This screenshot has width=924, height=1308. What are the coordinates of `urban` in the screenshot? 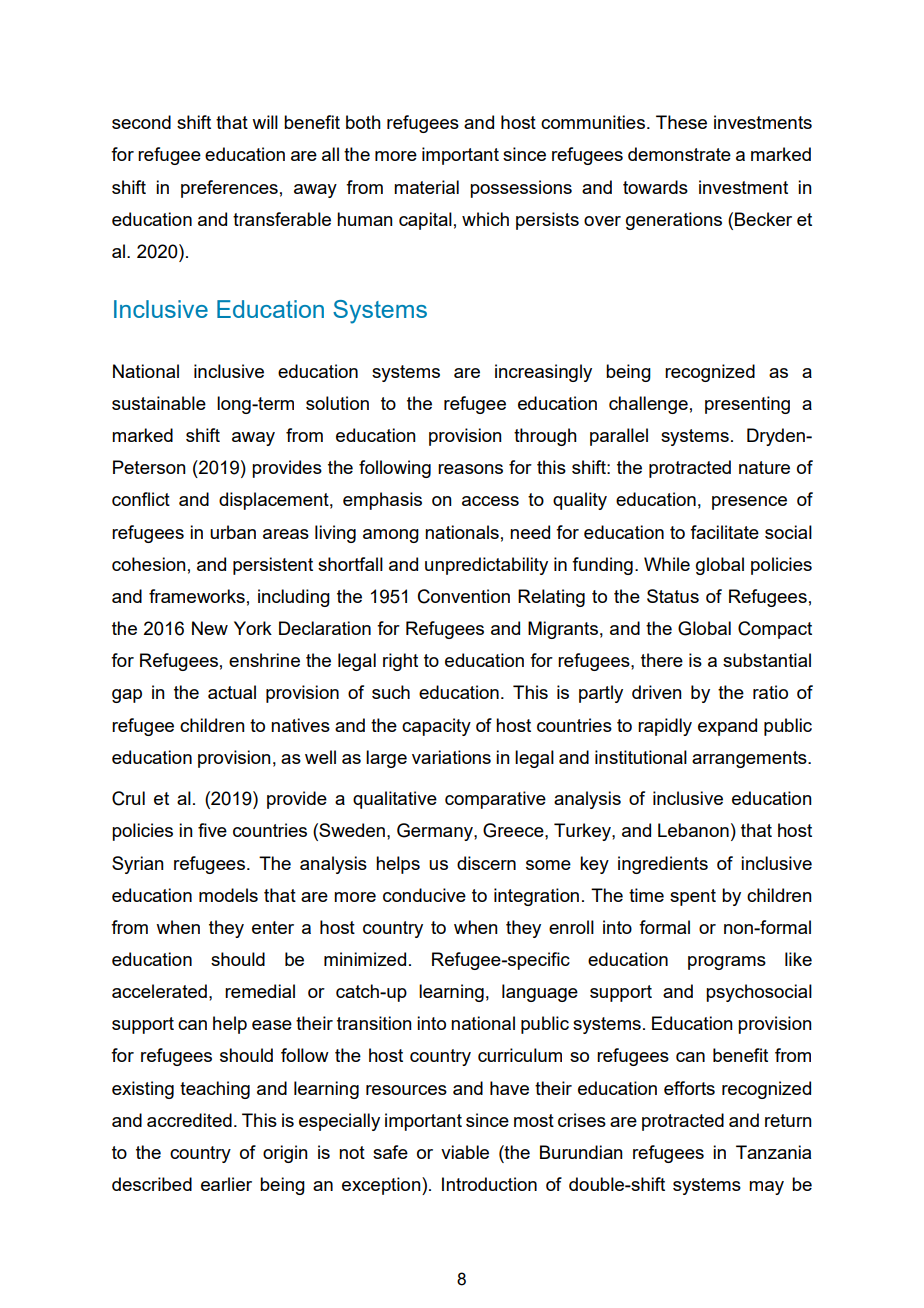 It's located at (233, 532).
